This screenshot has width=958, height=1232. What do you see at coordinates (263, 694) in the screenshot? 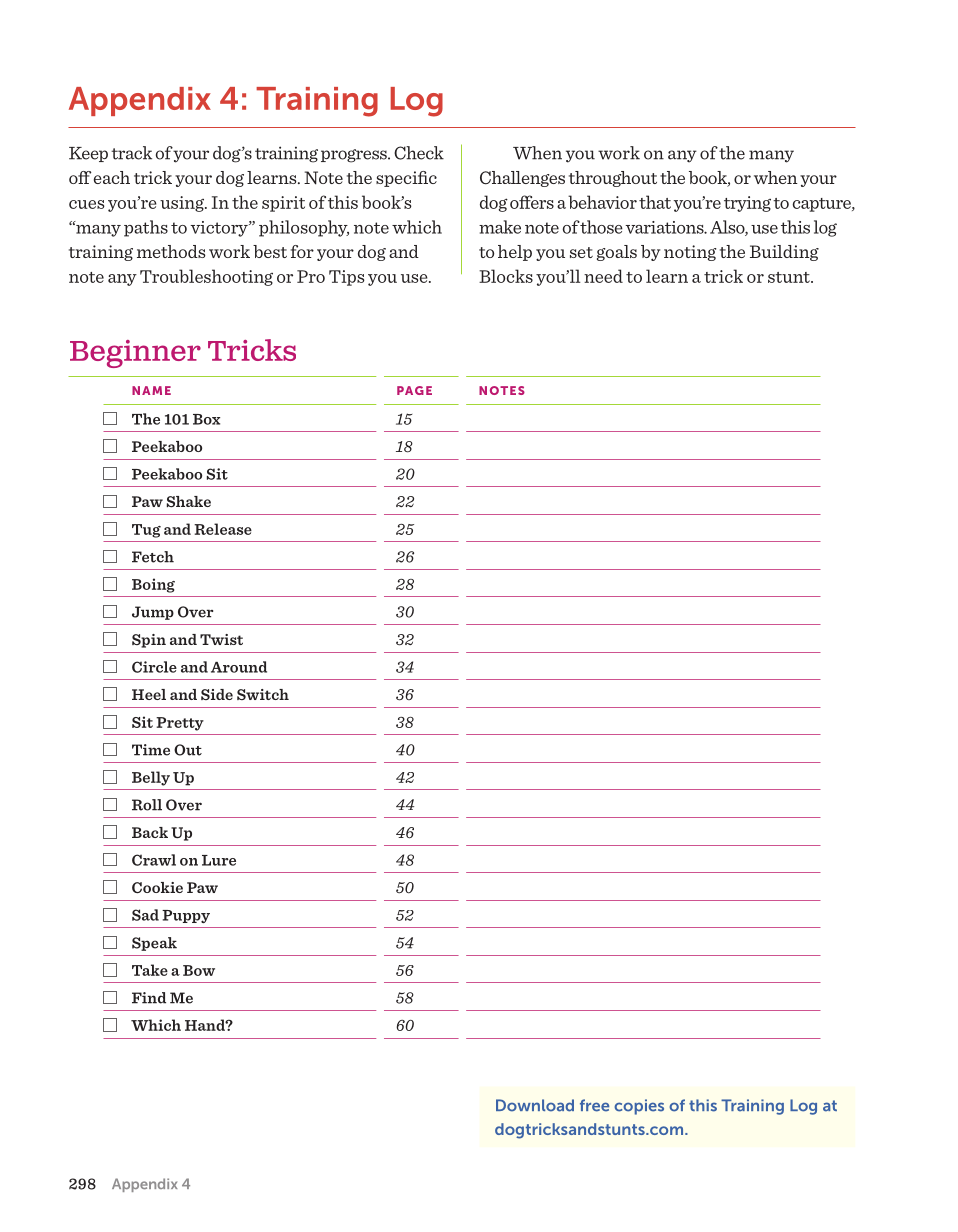
I see `Switch` at bounding box center [263, 694].
